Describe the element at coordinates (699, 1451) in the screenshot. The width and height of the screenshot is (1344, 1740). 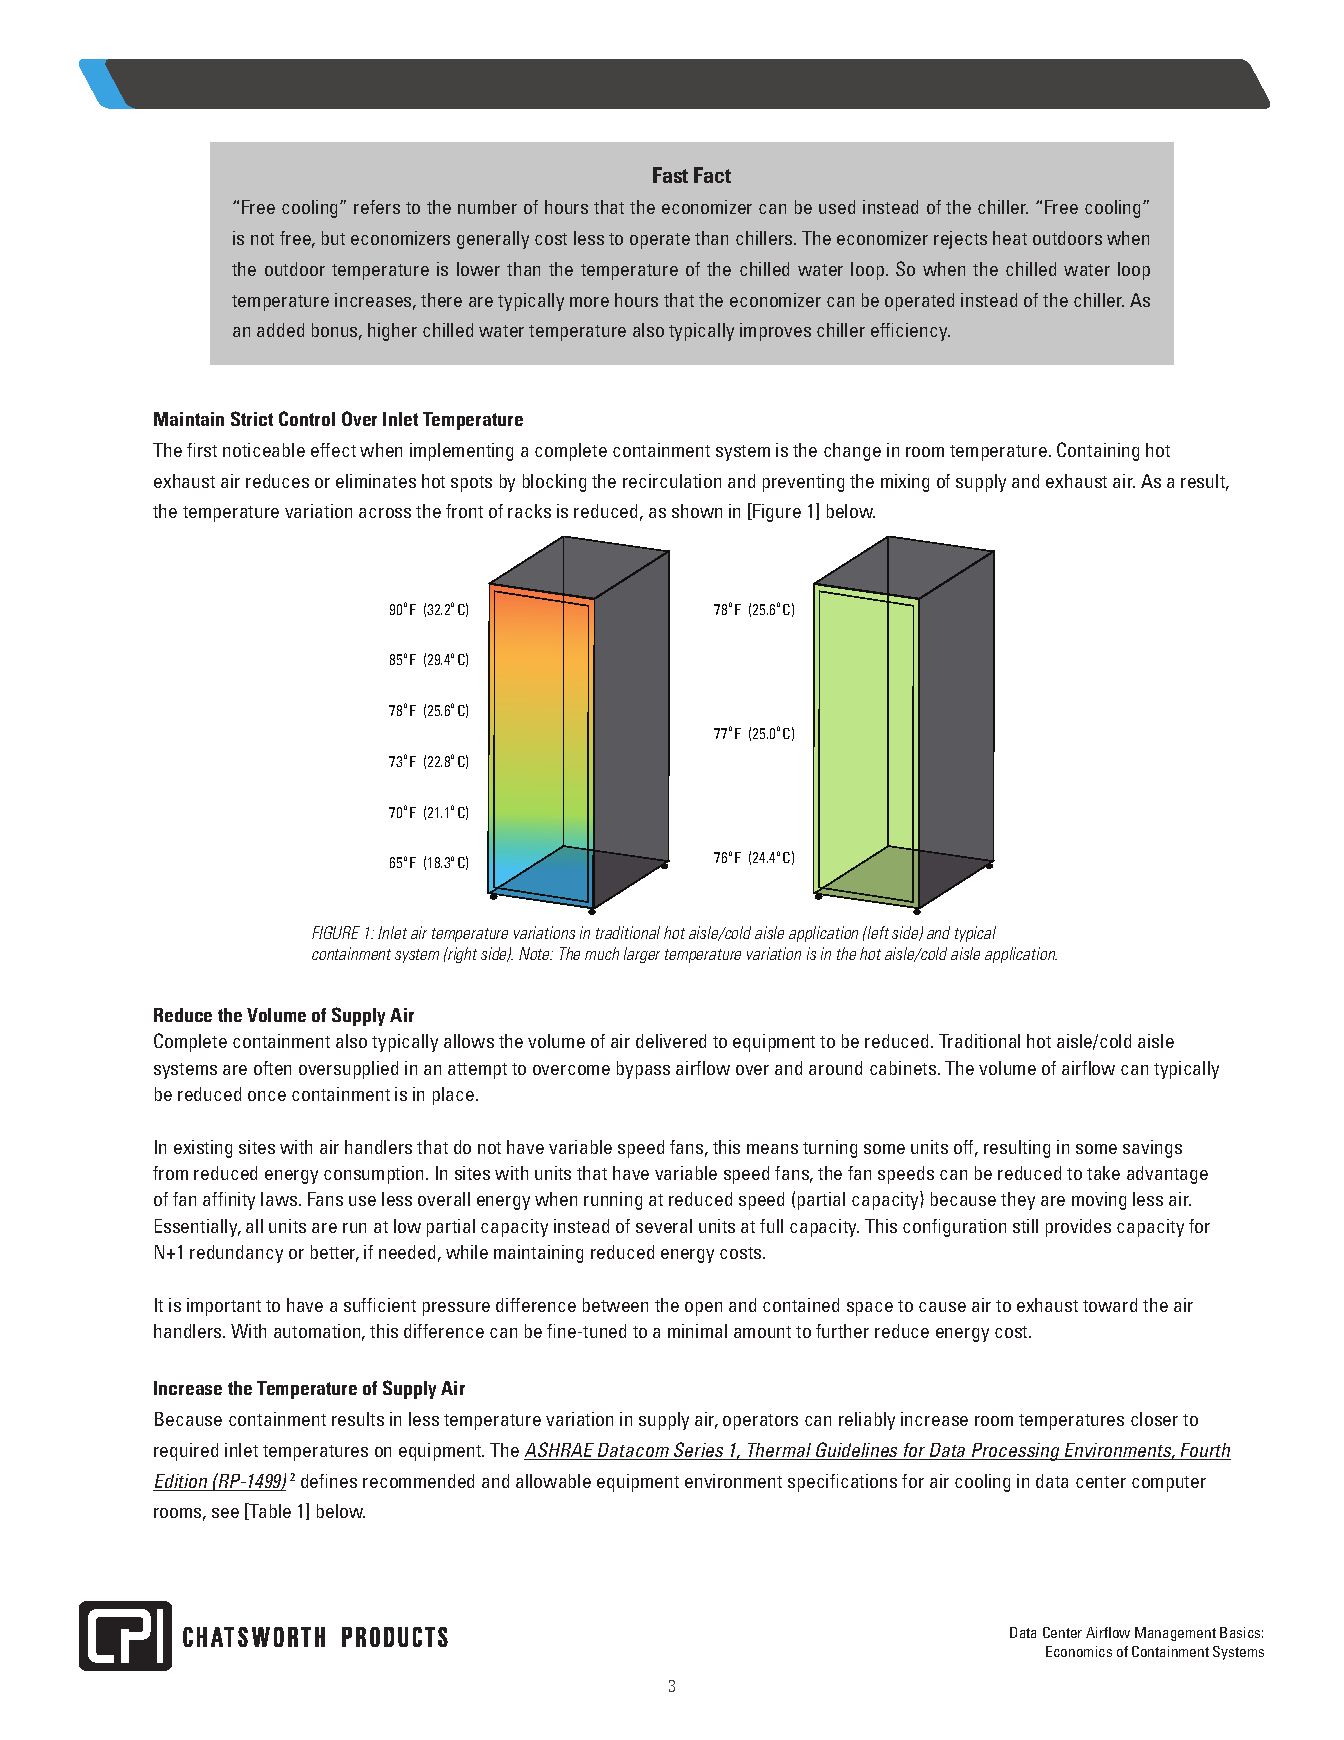
I see `Series` at that location.
